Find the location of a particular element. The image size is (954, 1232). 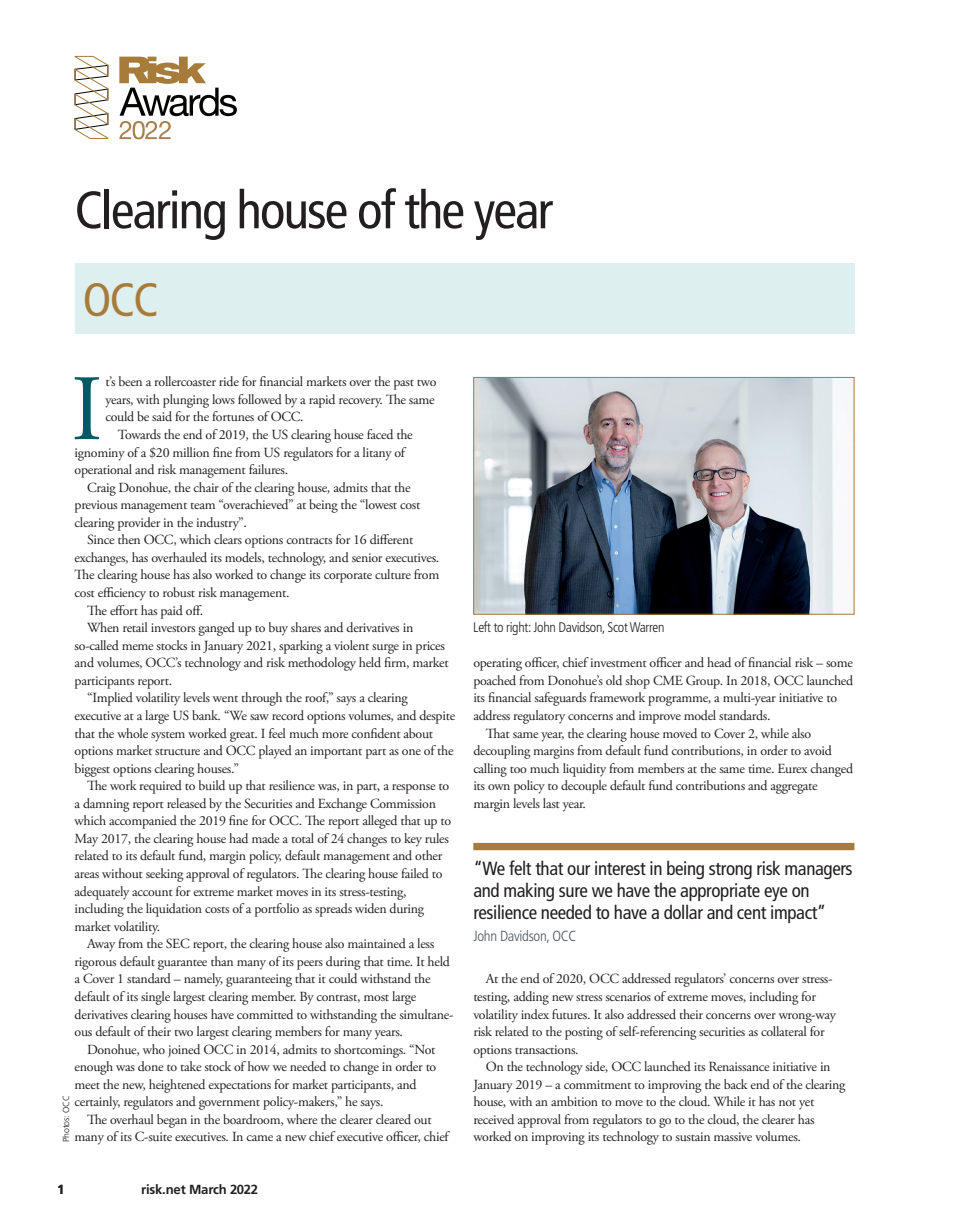

received is located at coordinates (494, 1119).
